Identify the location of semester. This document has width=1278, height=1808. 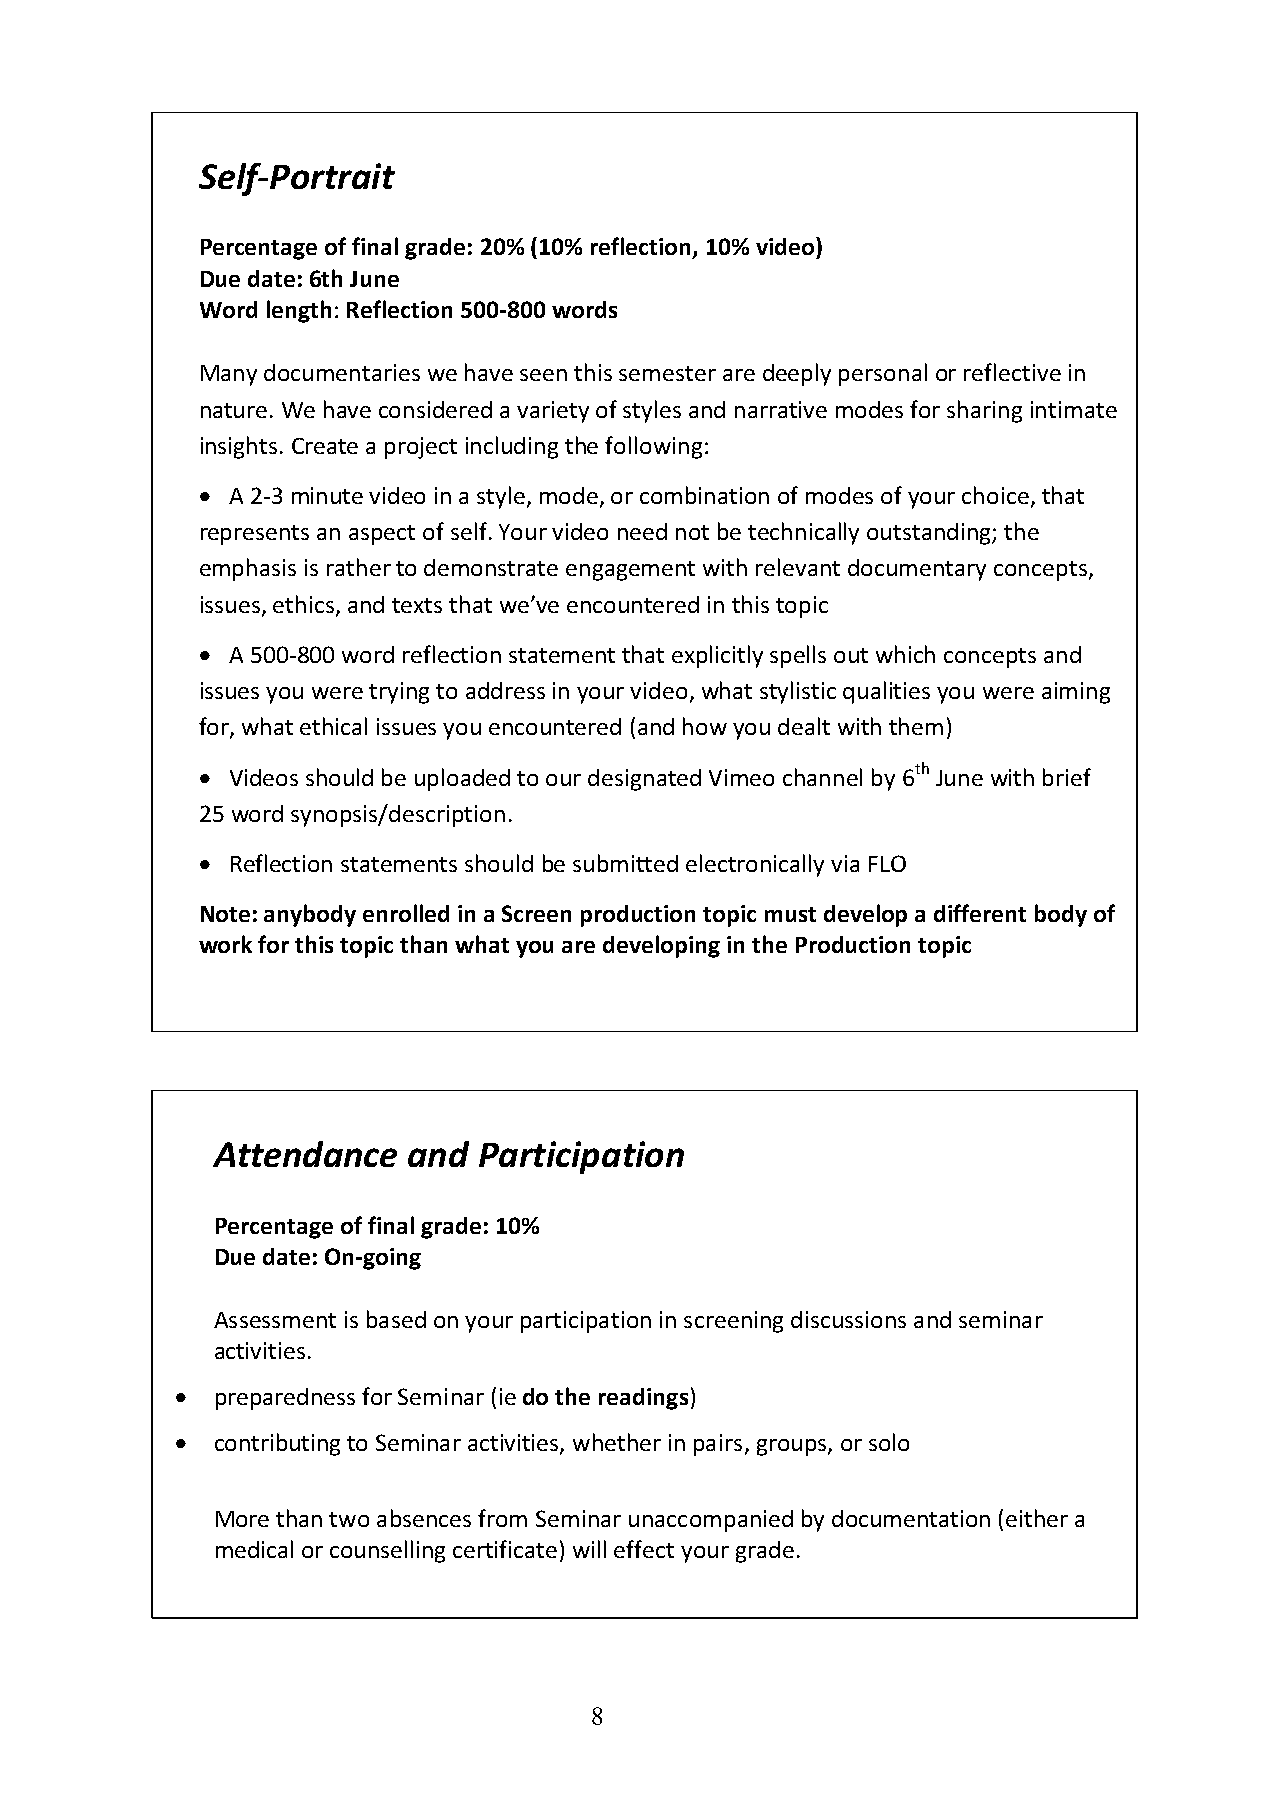
(667, 373).
